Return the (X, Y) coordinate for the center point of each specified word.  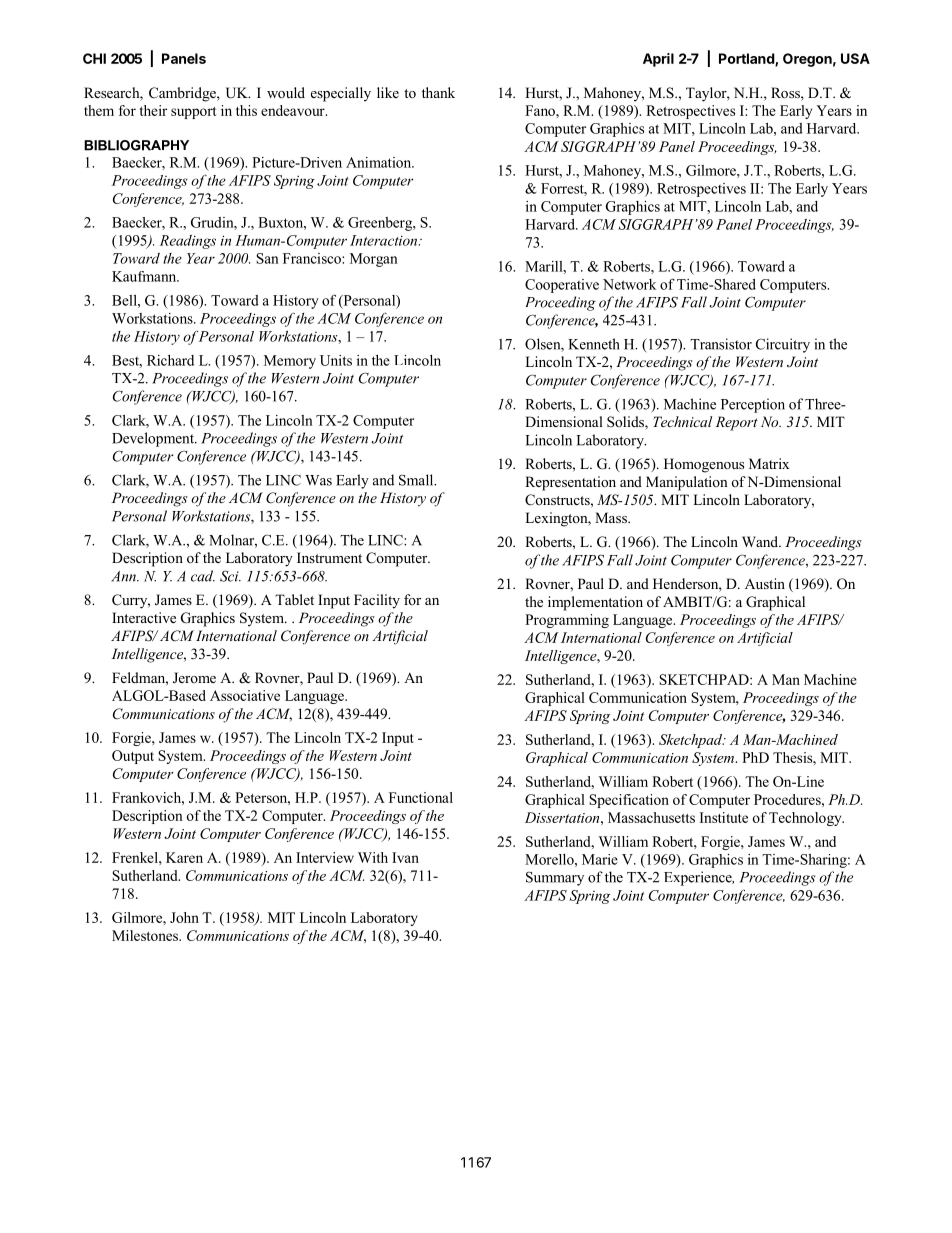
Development (154, 439)
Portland (747, 59)
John (184, 917)
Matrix (769, 463)
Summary (555, 879)
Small (417, 480)
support (194, 113)
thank (438, 92)
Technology (806, 819)
